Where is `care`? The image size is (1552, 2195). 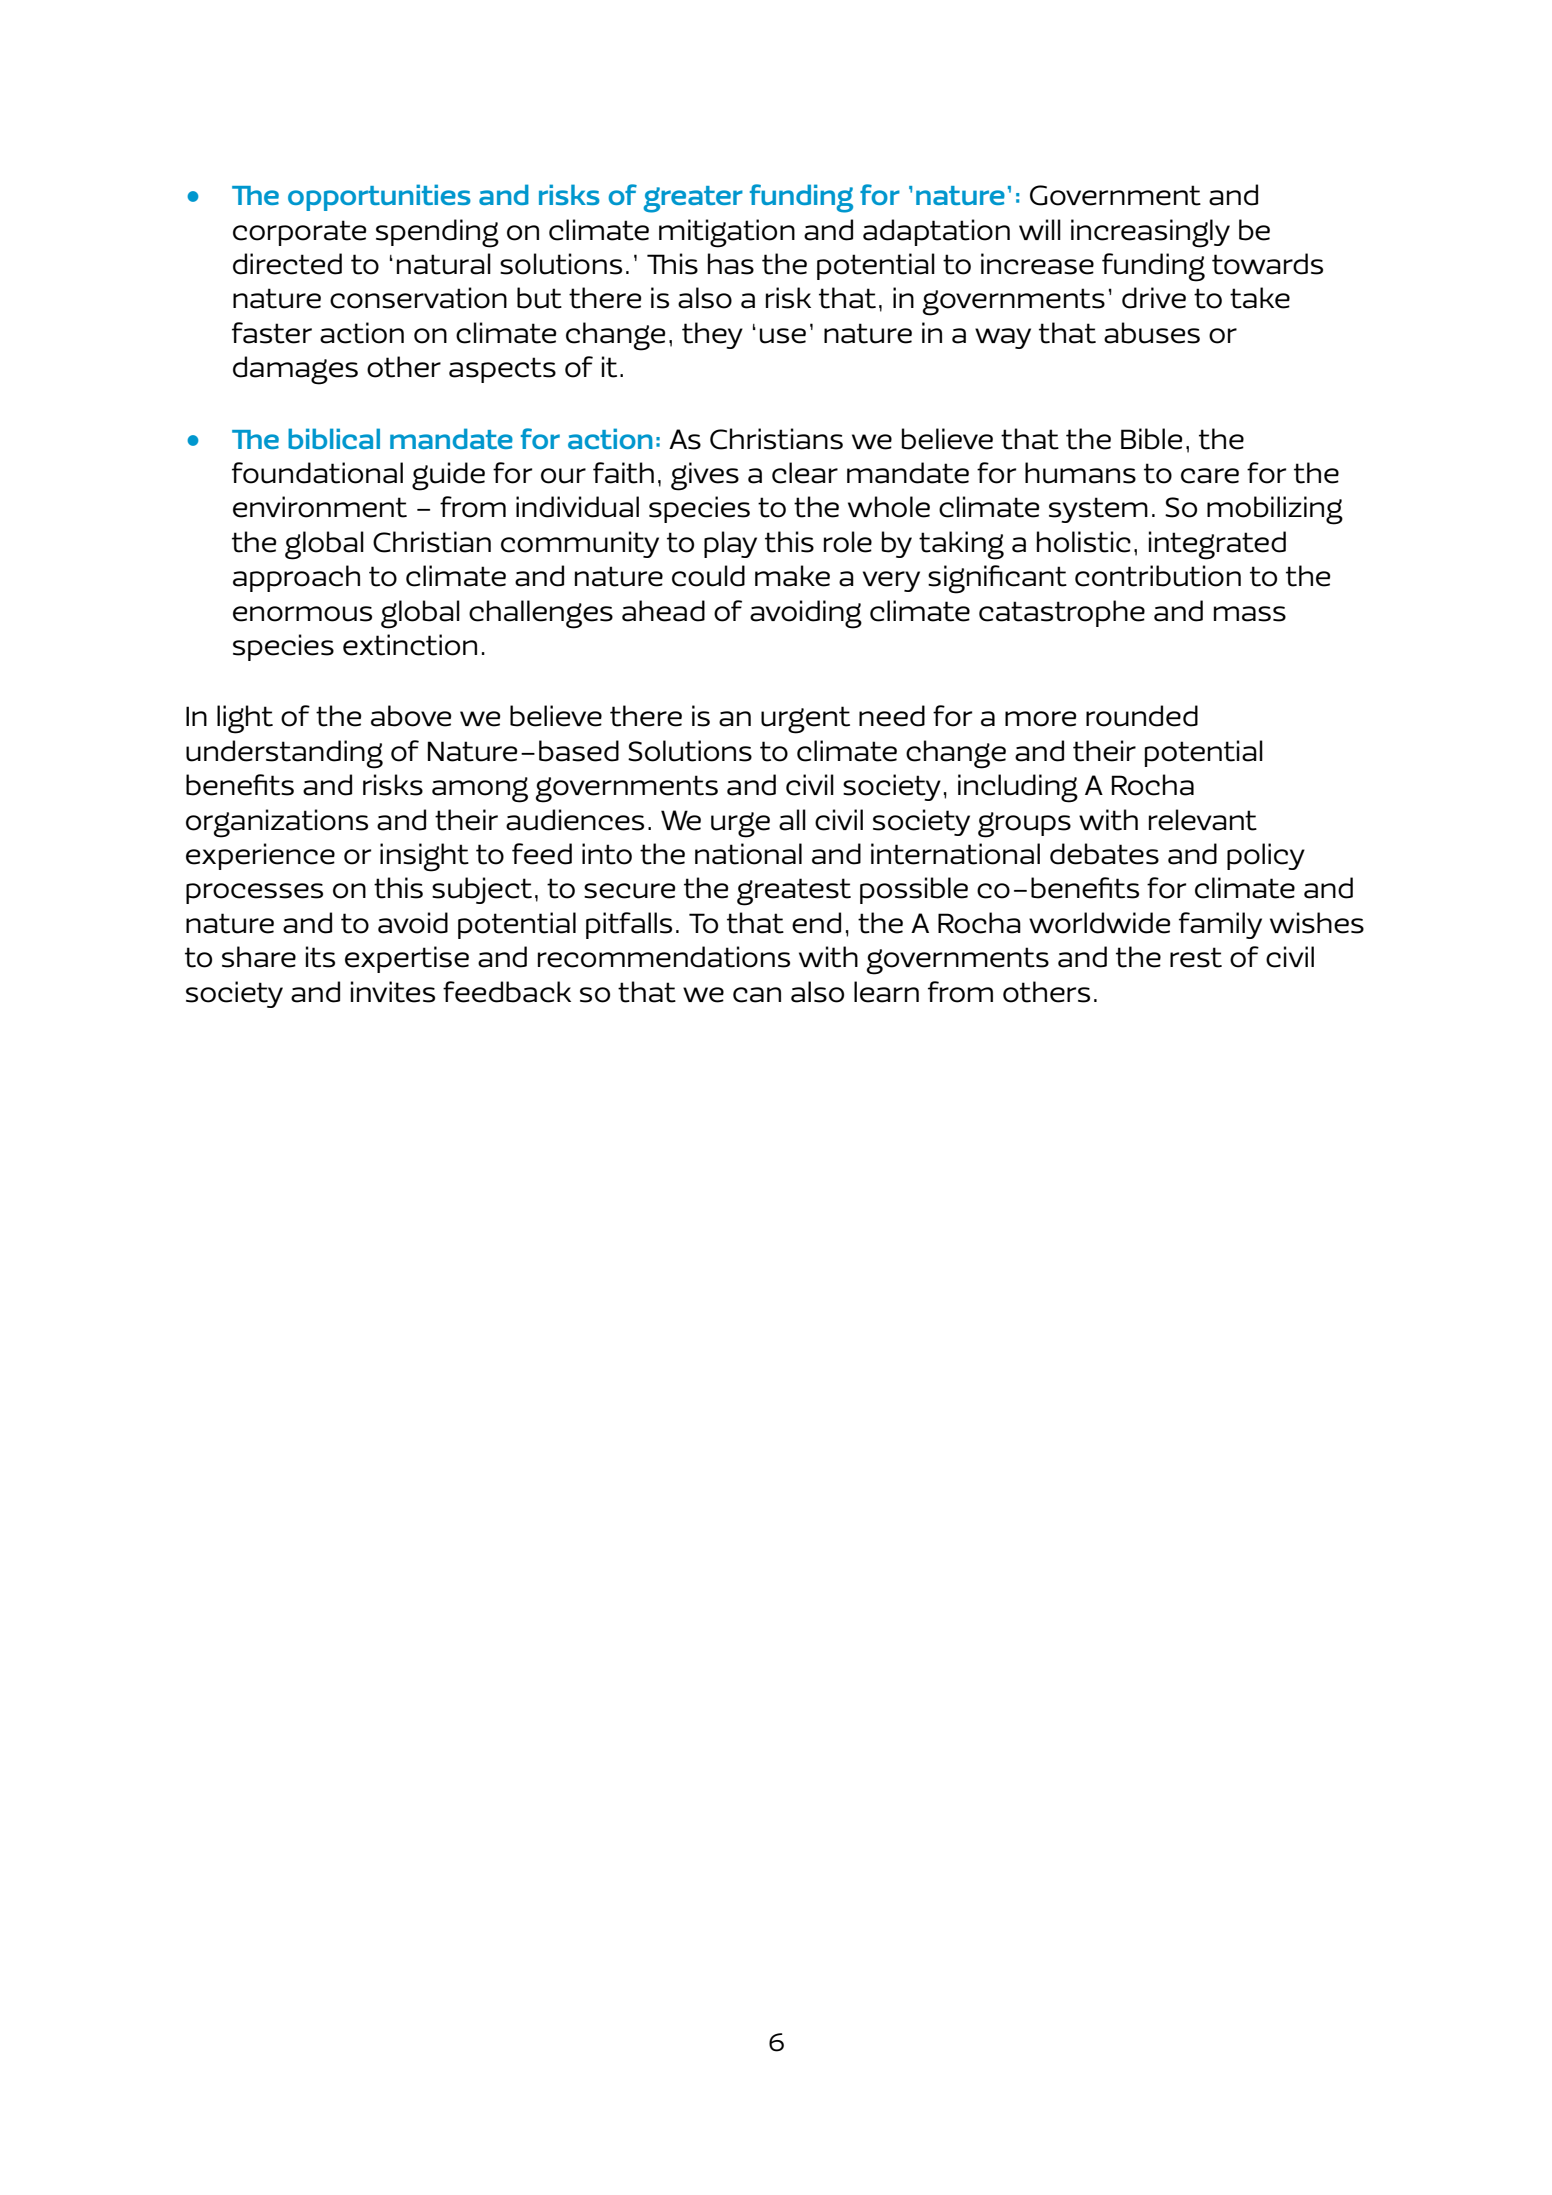 care is located at coordinates (1210, 476).
